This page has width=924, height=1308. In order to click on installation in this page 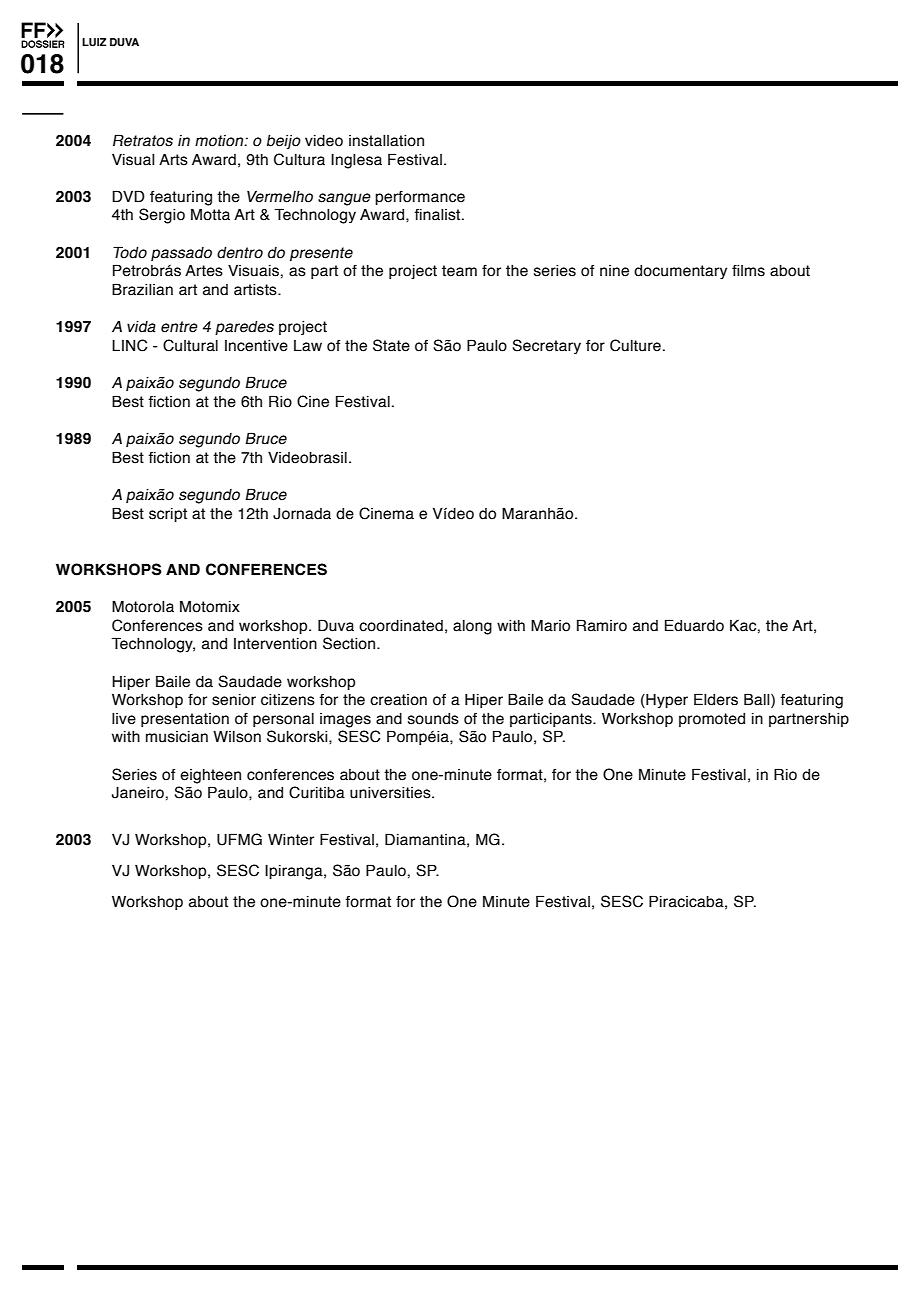, I will do `click(386, 141)`.
